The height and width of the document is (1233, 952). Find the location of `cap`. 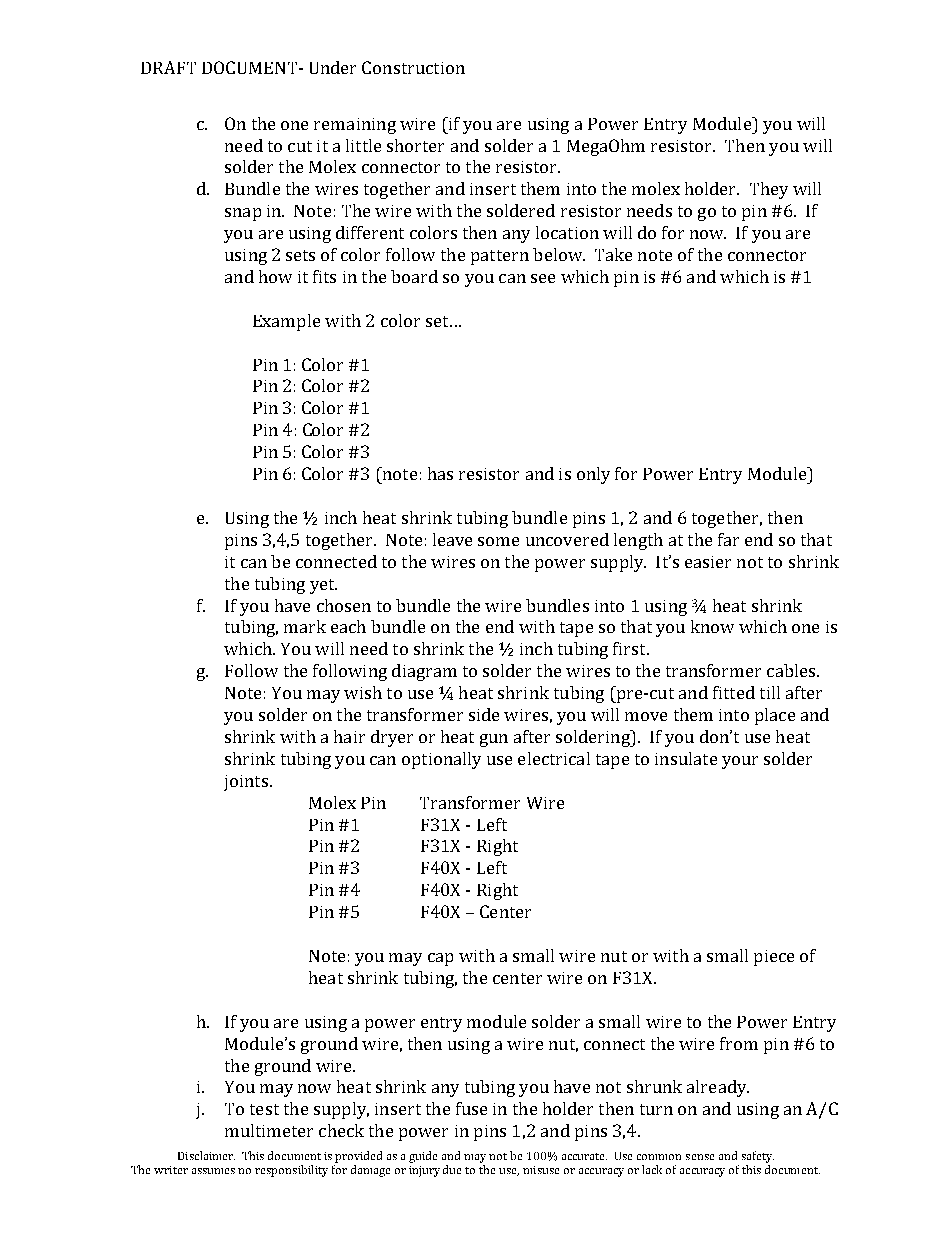

cap is located at coordinates (440, 959).
